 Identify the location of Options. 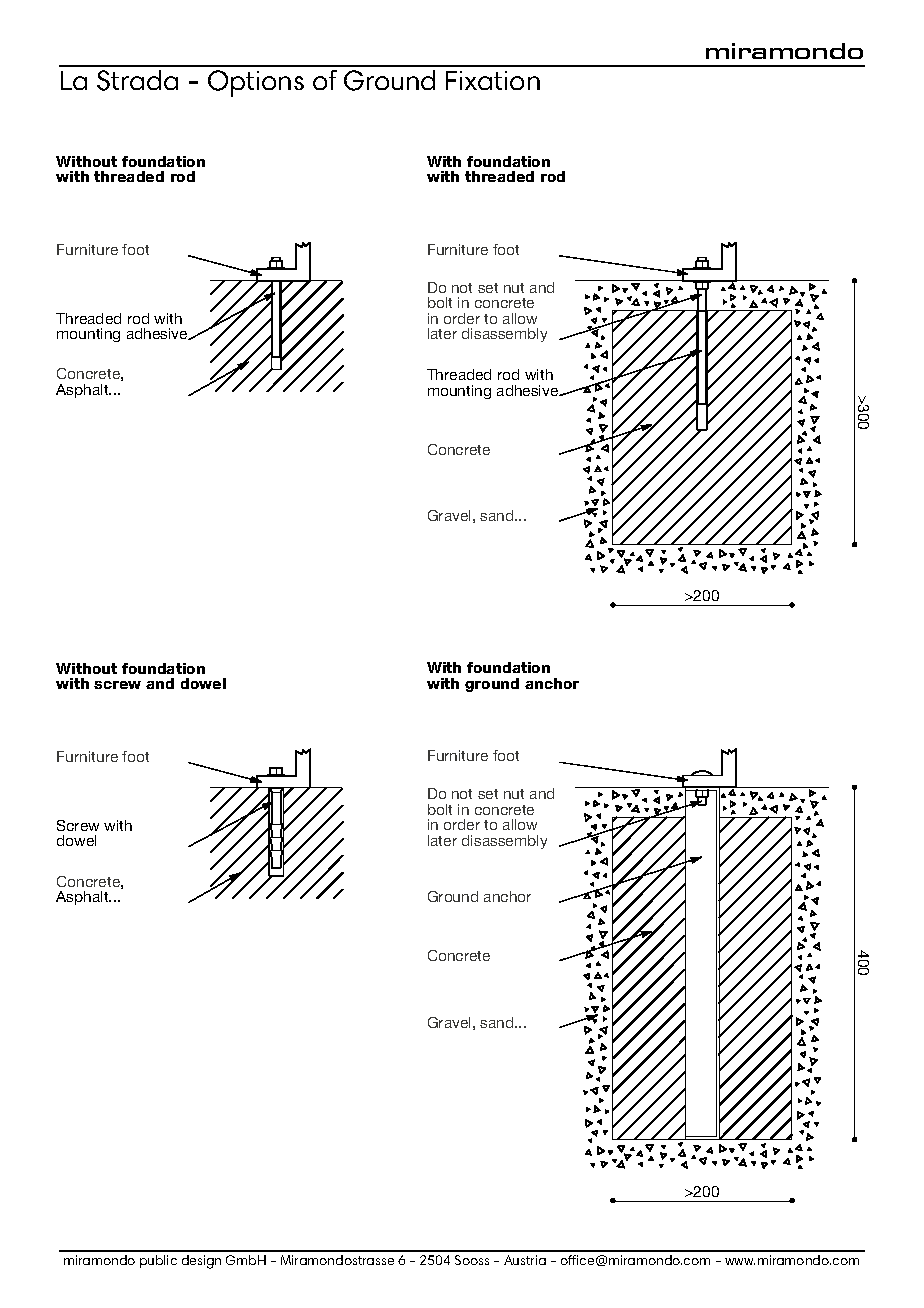
(256, 83).
